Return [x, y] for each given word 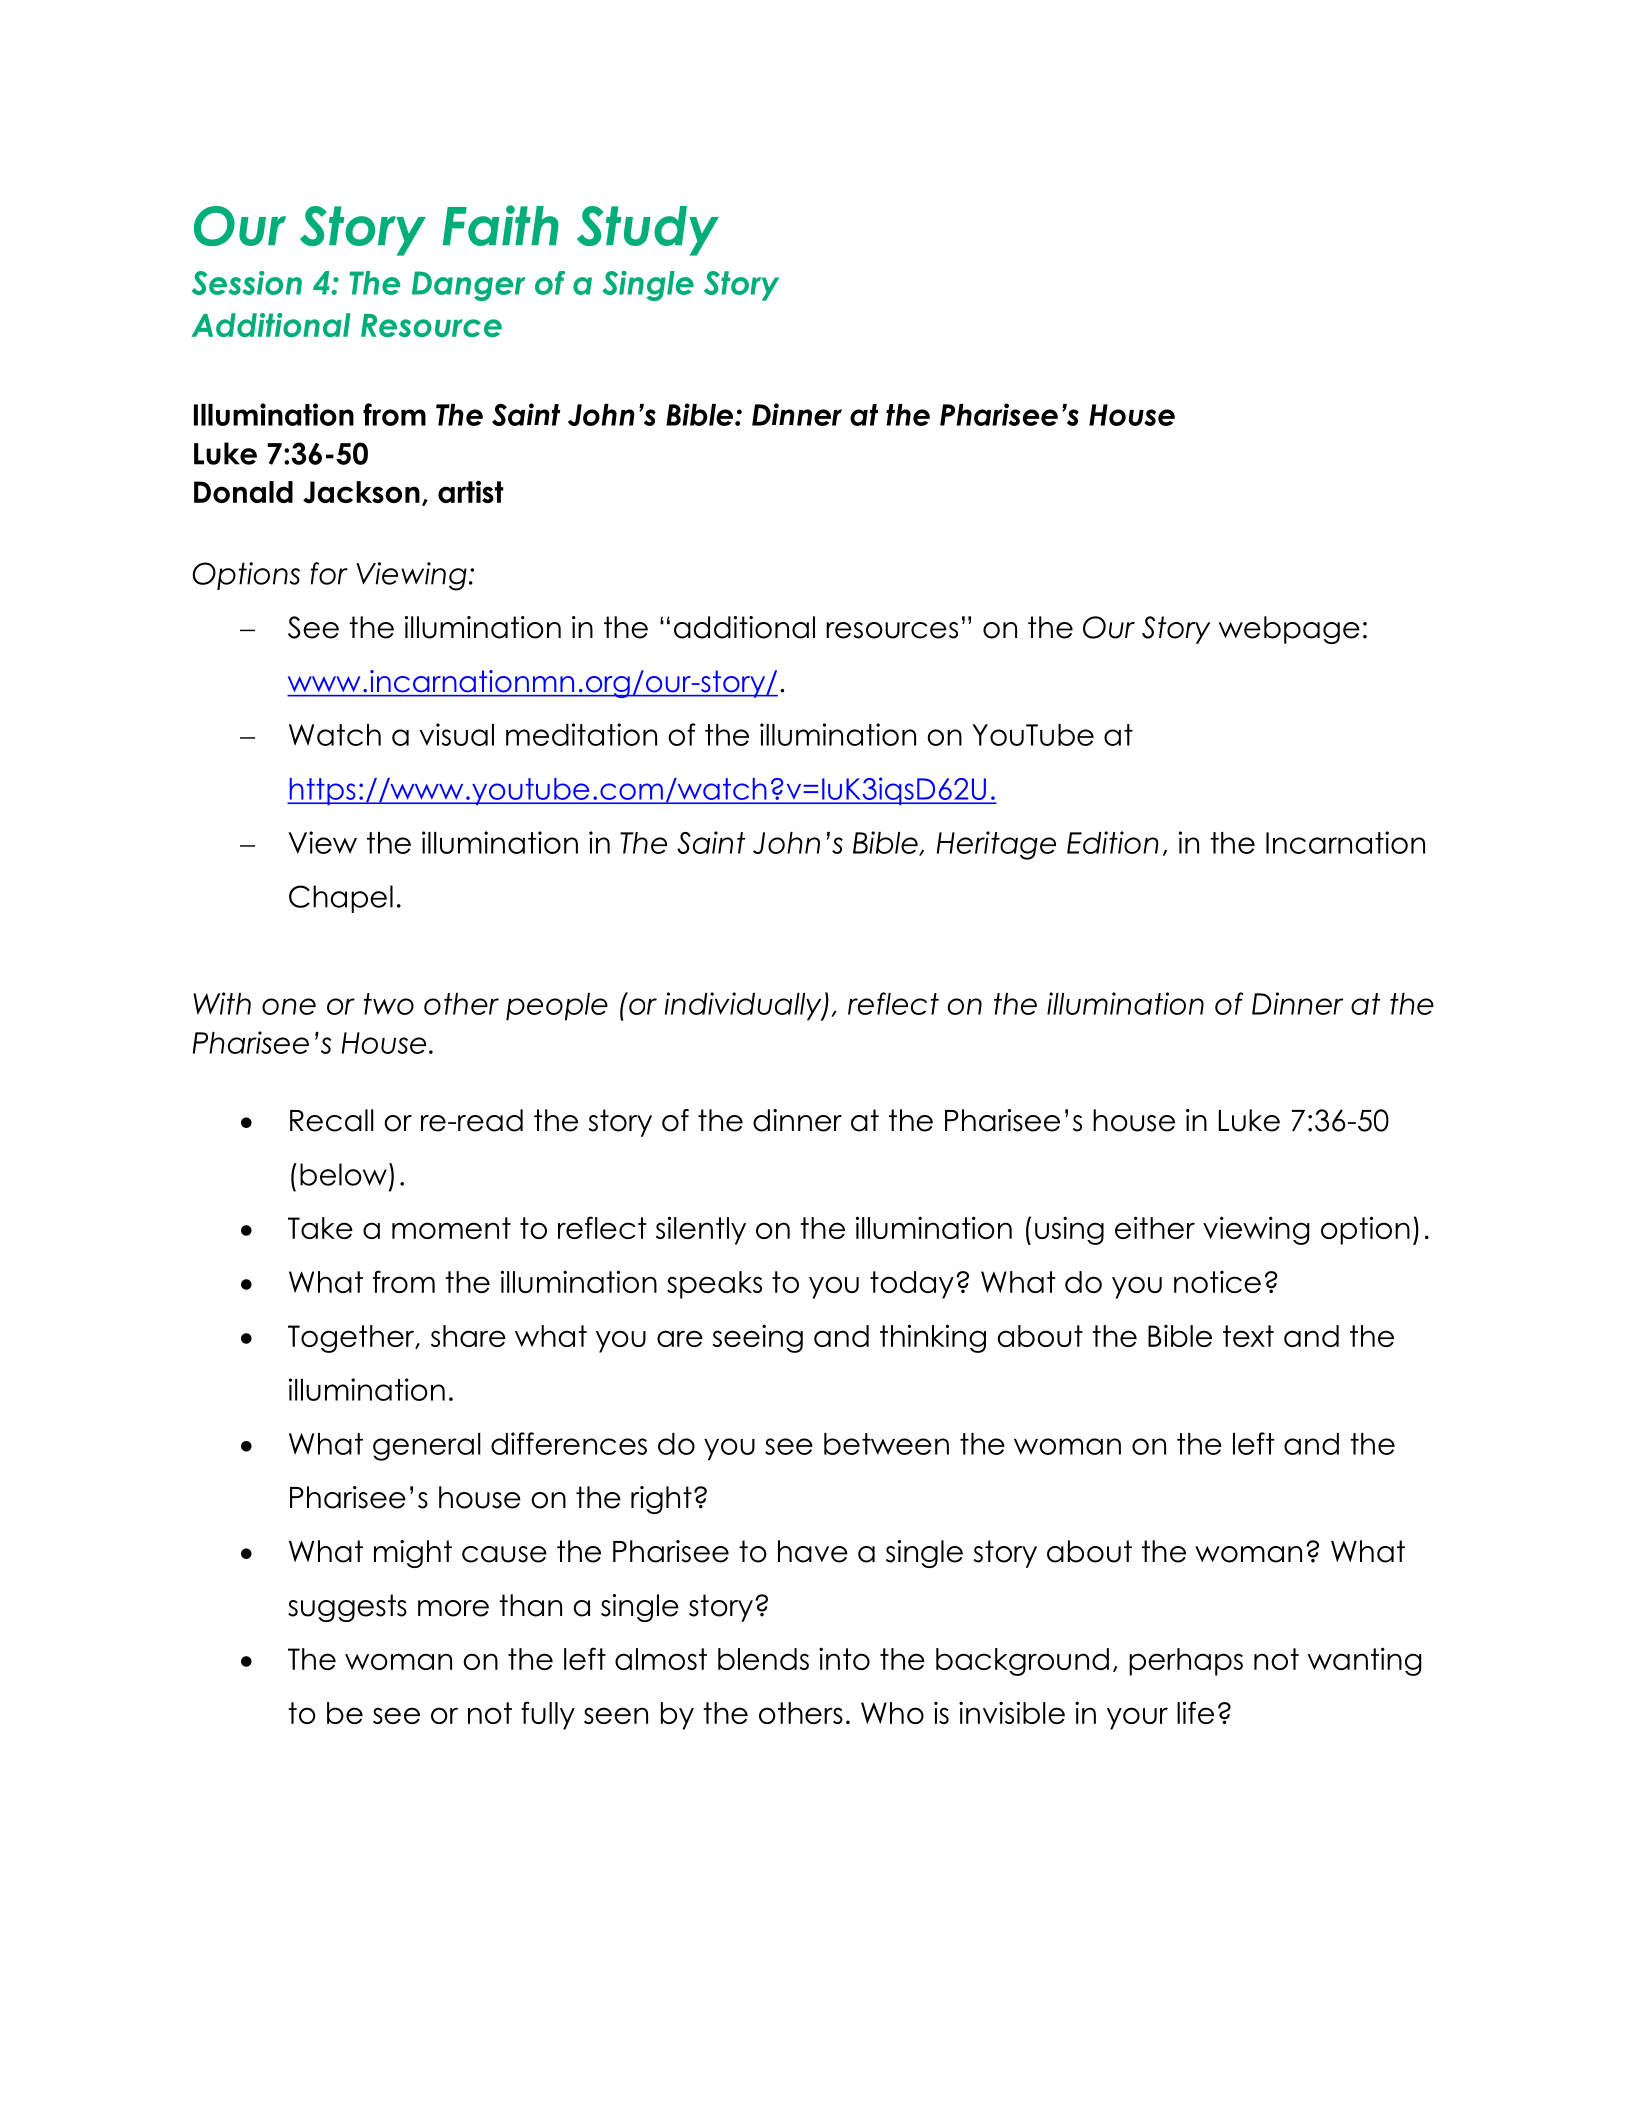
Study [648, 231]
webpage [1289, 630]
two [389, 1004]
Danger [469, 286]
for [329, 573]
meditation [581, 734]
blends [763, 1659]
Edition [1113, 842]
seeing [758, 1338]
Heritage [996, 845]
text [1248, 1336]
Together [352, 1339]
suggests [347, 1608]
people [557, 1007]
